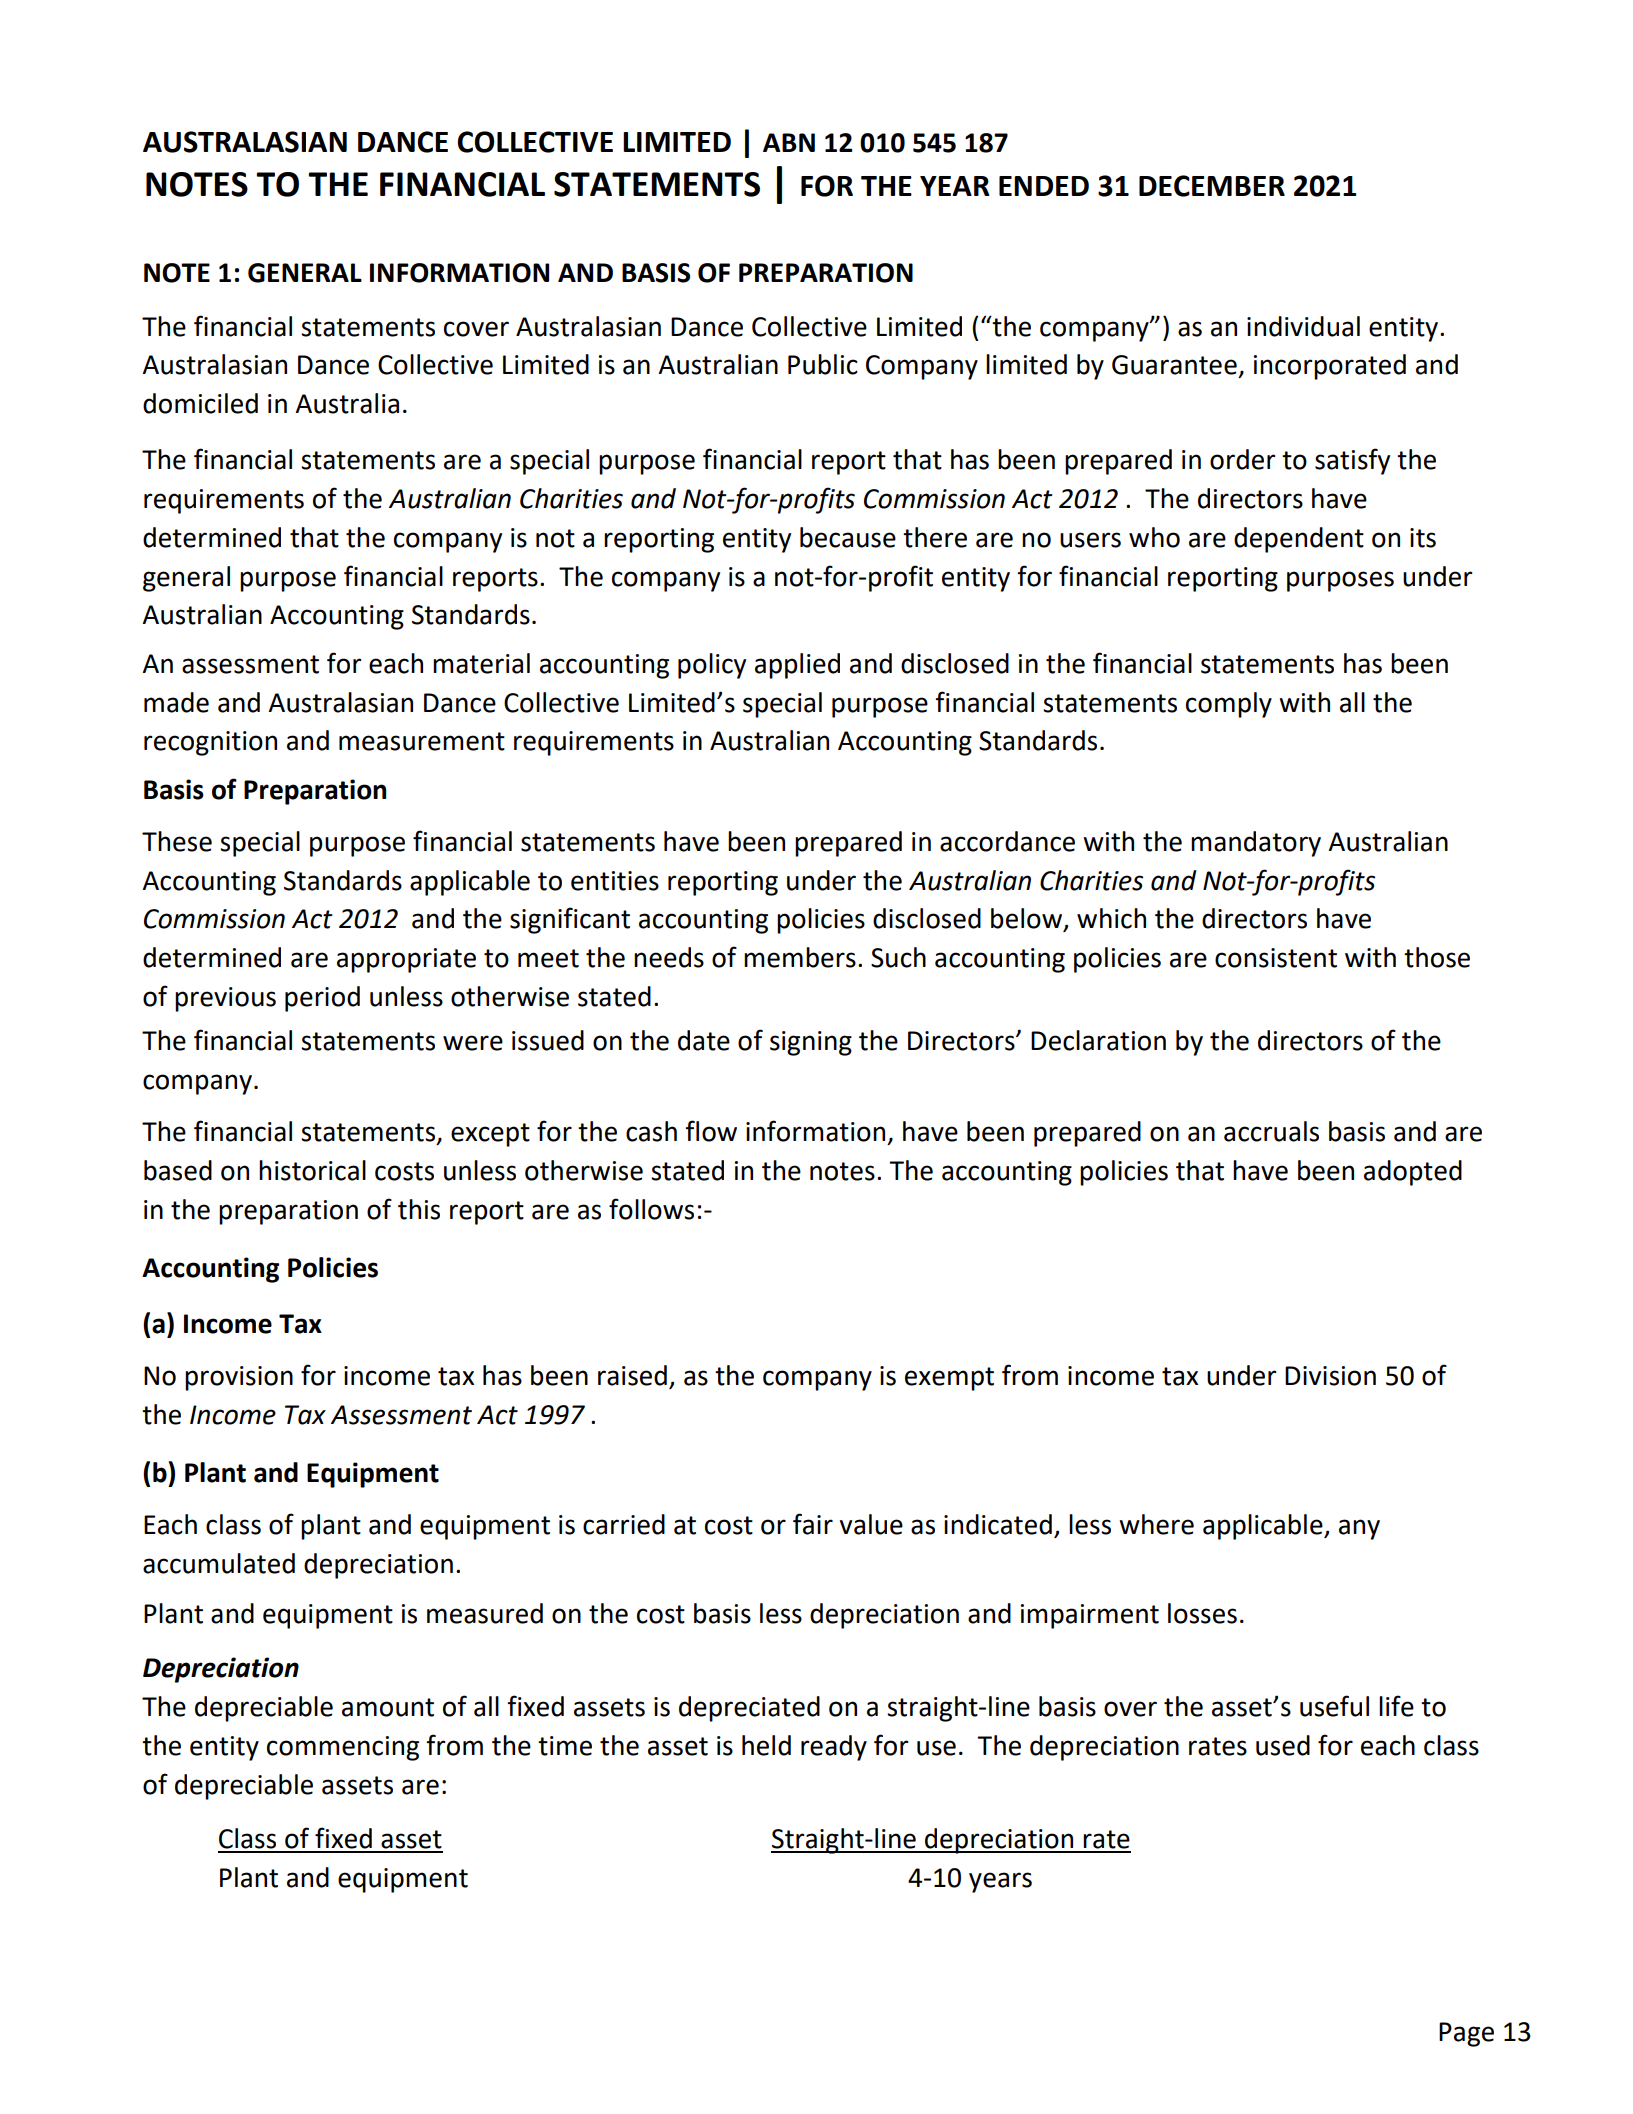 The width and height of the page is (1633, 2114). What do you see at coordinates (343, 1748) in the page?
I see `commencing` at bounding box center [343, 1748].
